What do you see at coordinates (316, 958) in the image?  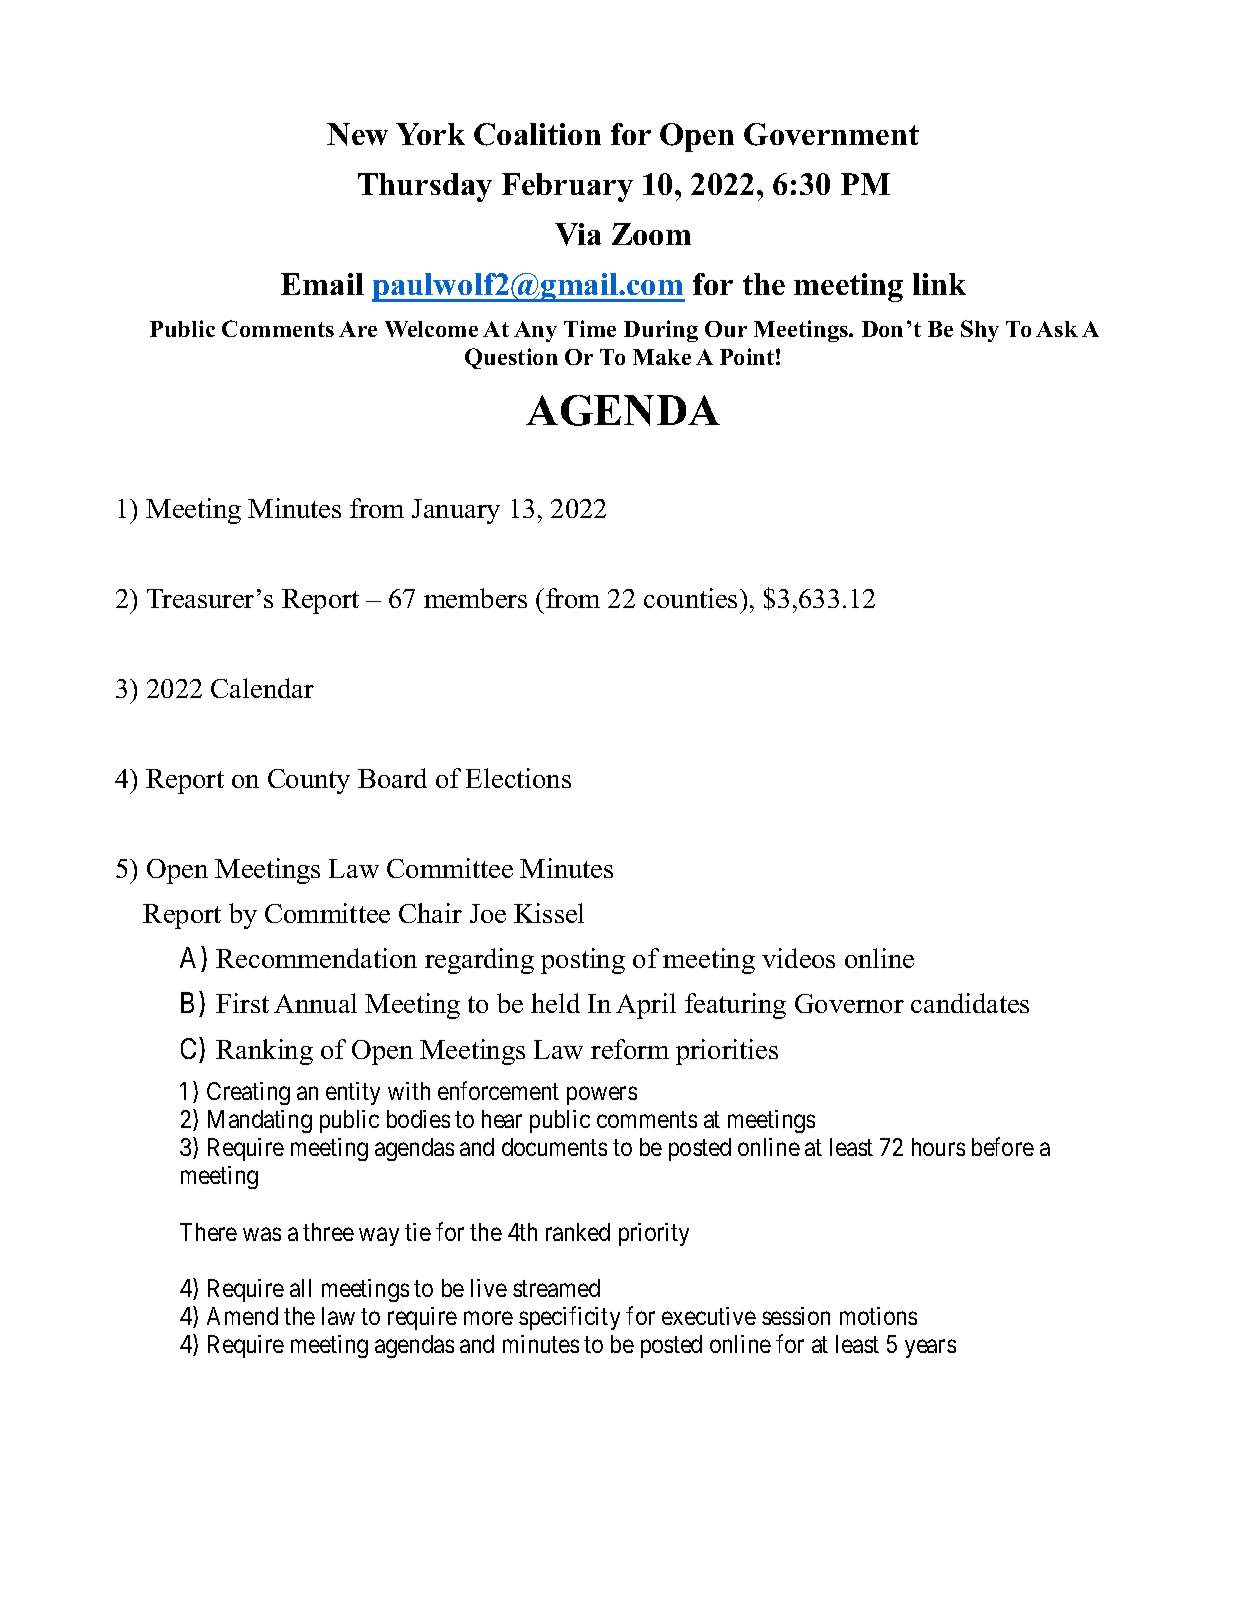 I see `Recommendation` at bounding box center [316, 958].
